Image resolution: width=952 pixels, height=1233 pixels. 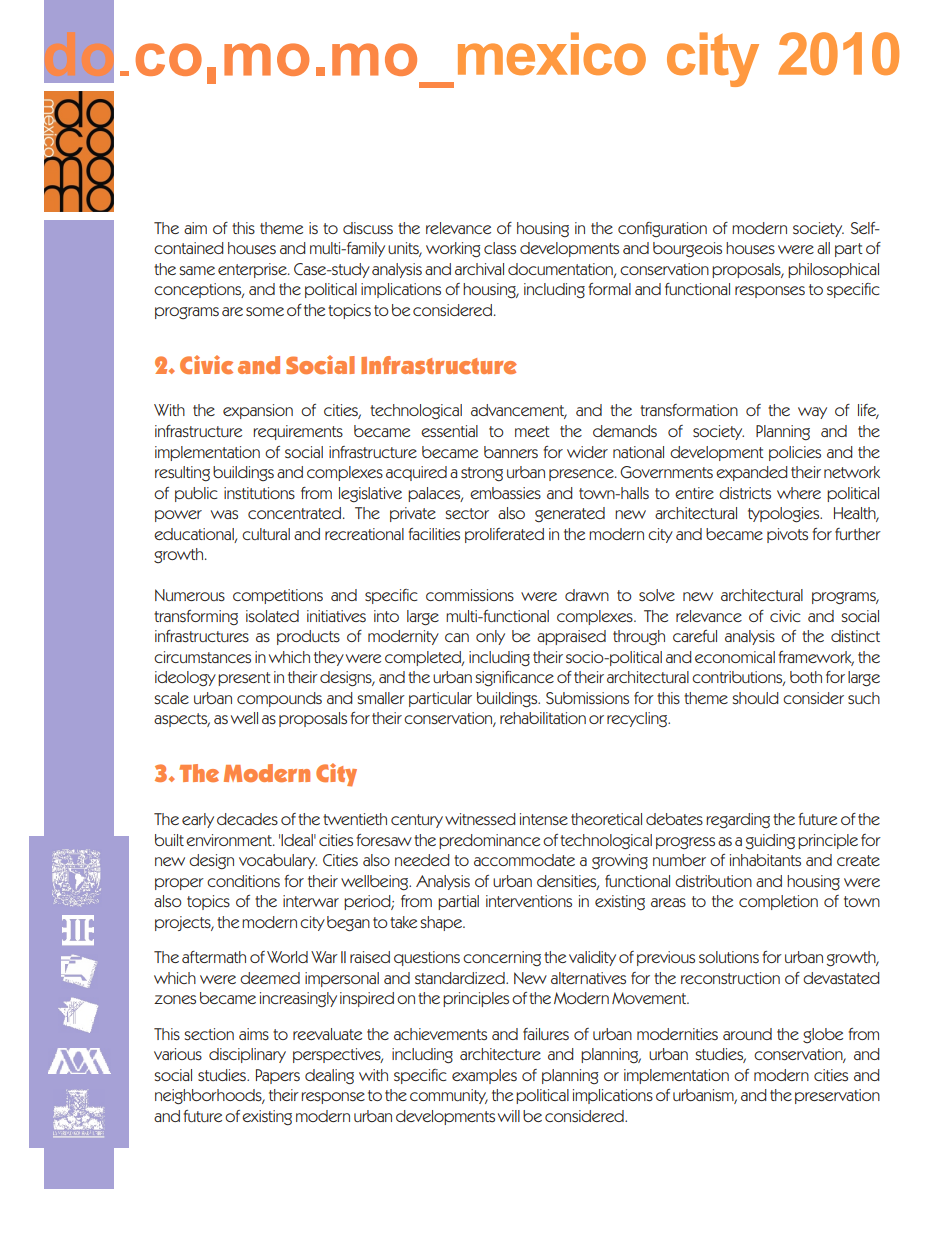 What do you see at coordinates (778, 902) in the screenshot?
I see `completion` at bounding box center [778, 902].
